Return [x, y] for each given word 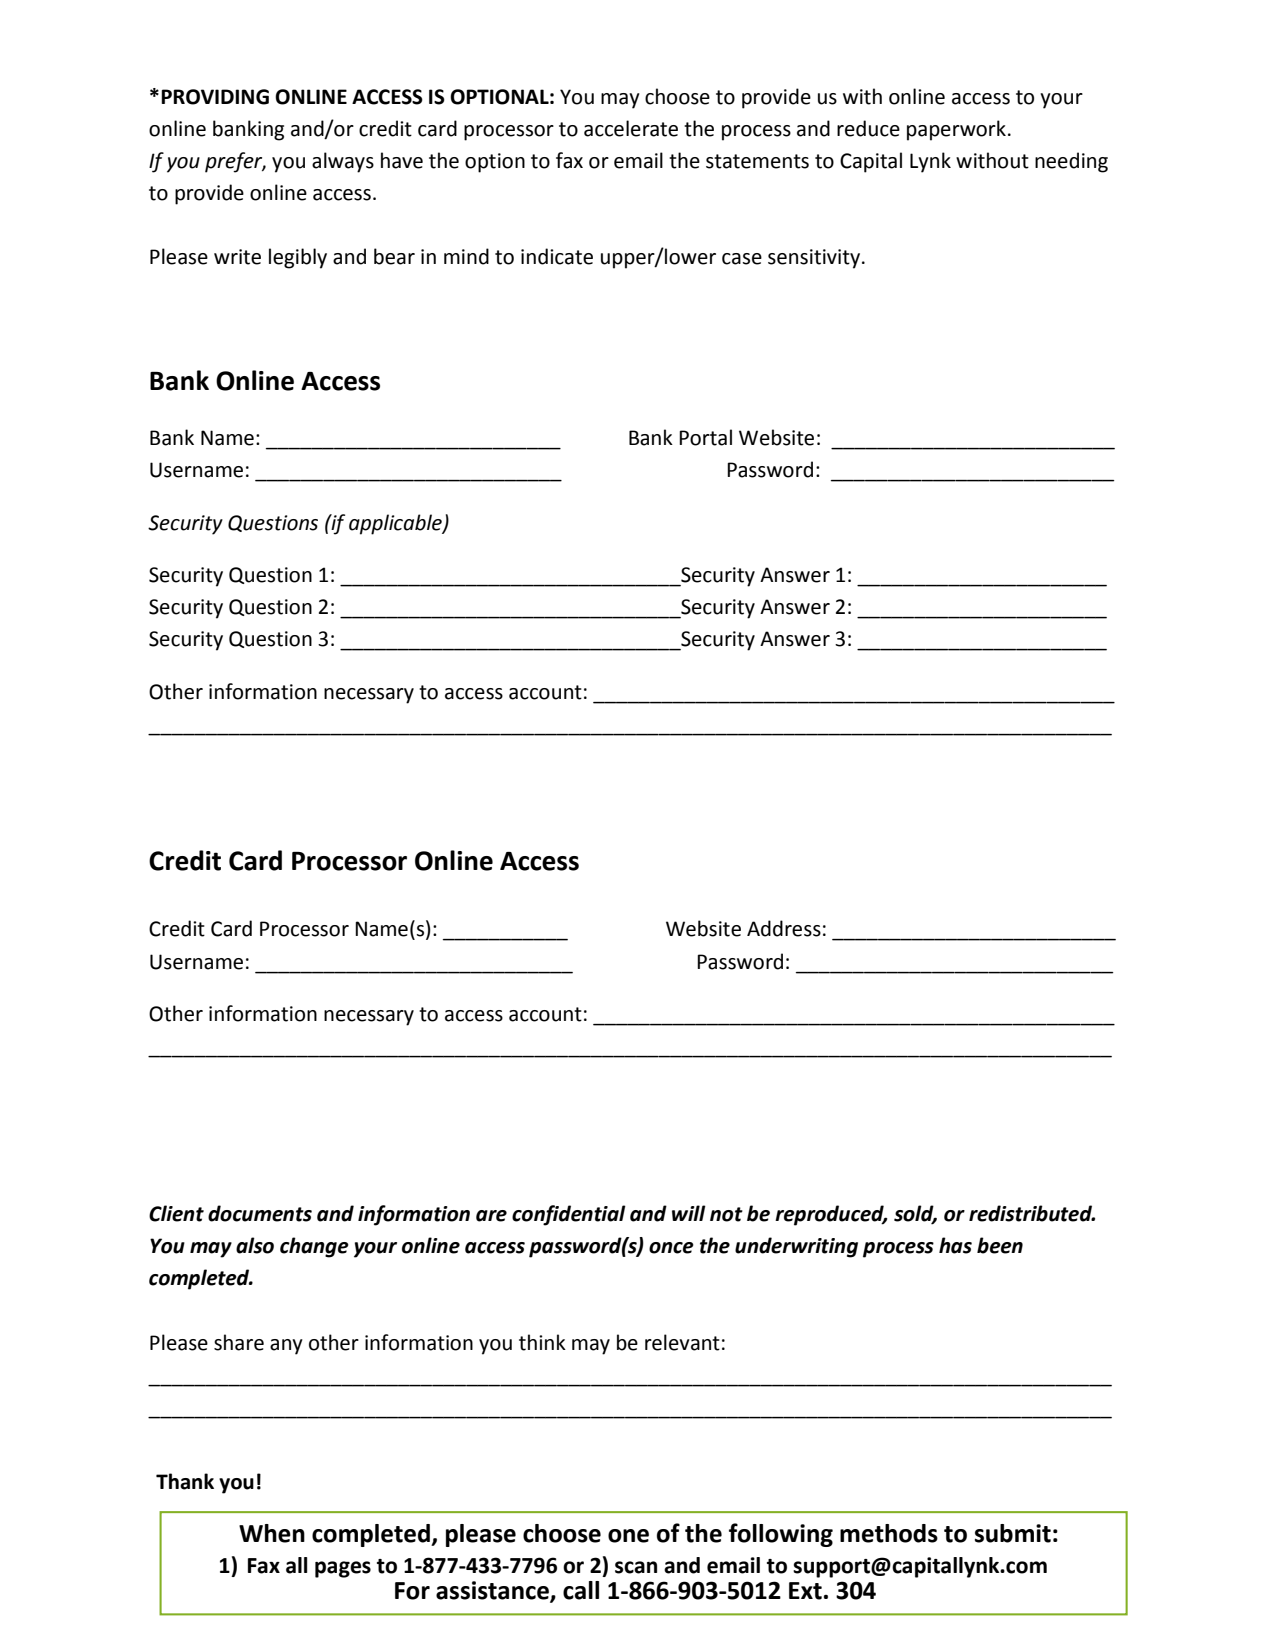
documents [260, 1213]
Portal [705, 437]
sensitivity [815, 259]
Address [784, 928]
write [237, 257]
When [272, 1533]
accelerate [631, 128]
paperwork [956, 130]
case [742, 259]
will [689, 1213]
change [314, 1247]
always [343, 162]
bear [394, 256]
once [671, 1248]
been [1000, 1245]
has [955, 1245]
